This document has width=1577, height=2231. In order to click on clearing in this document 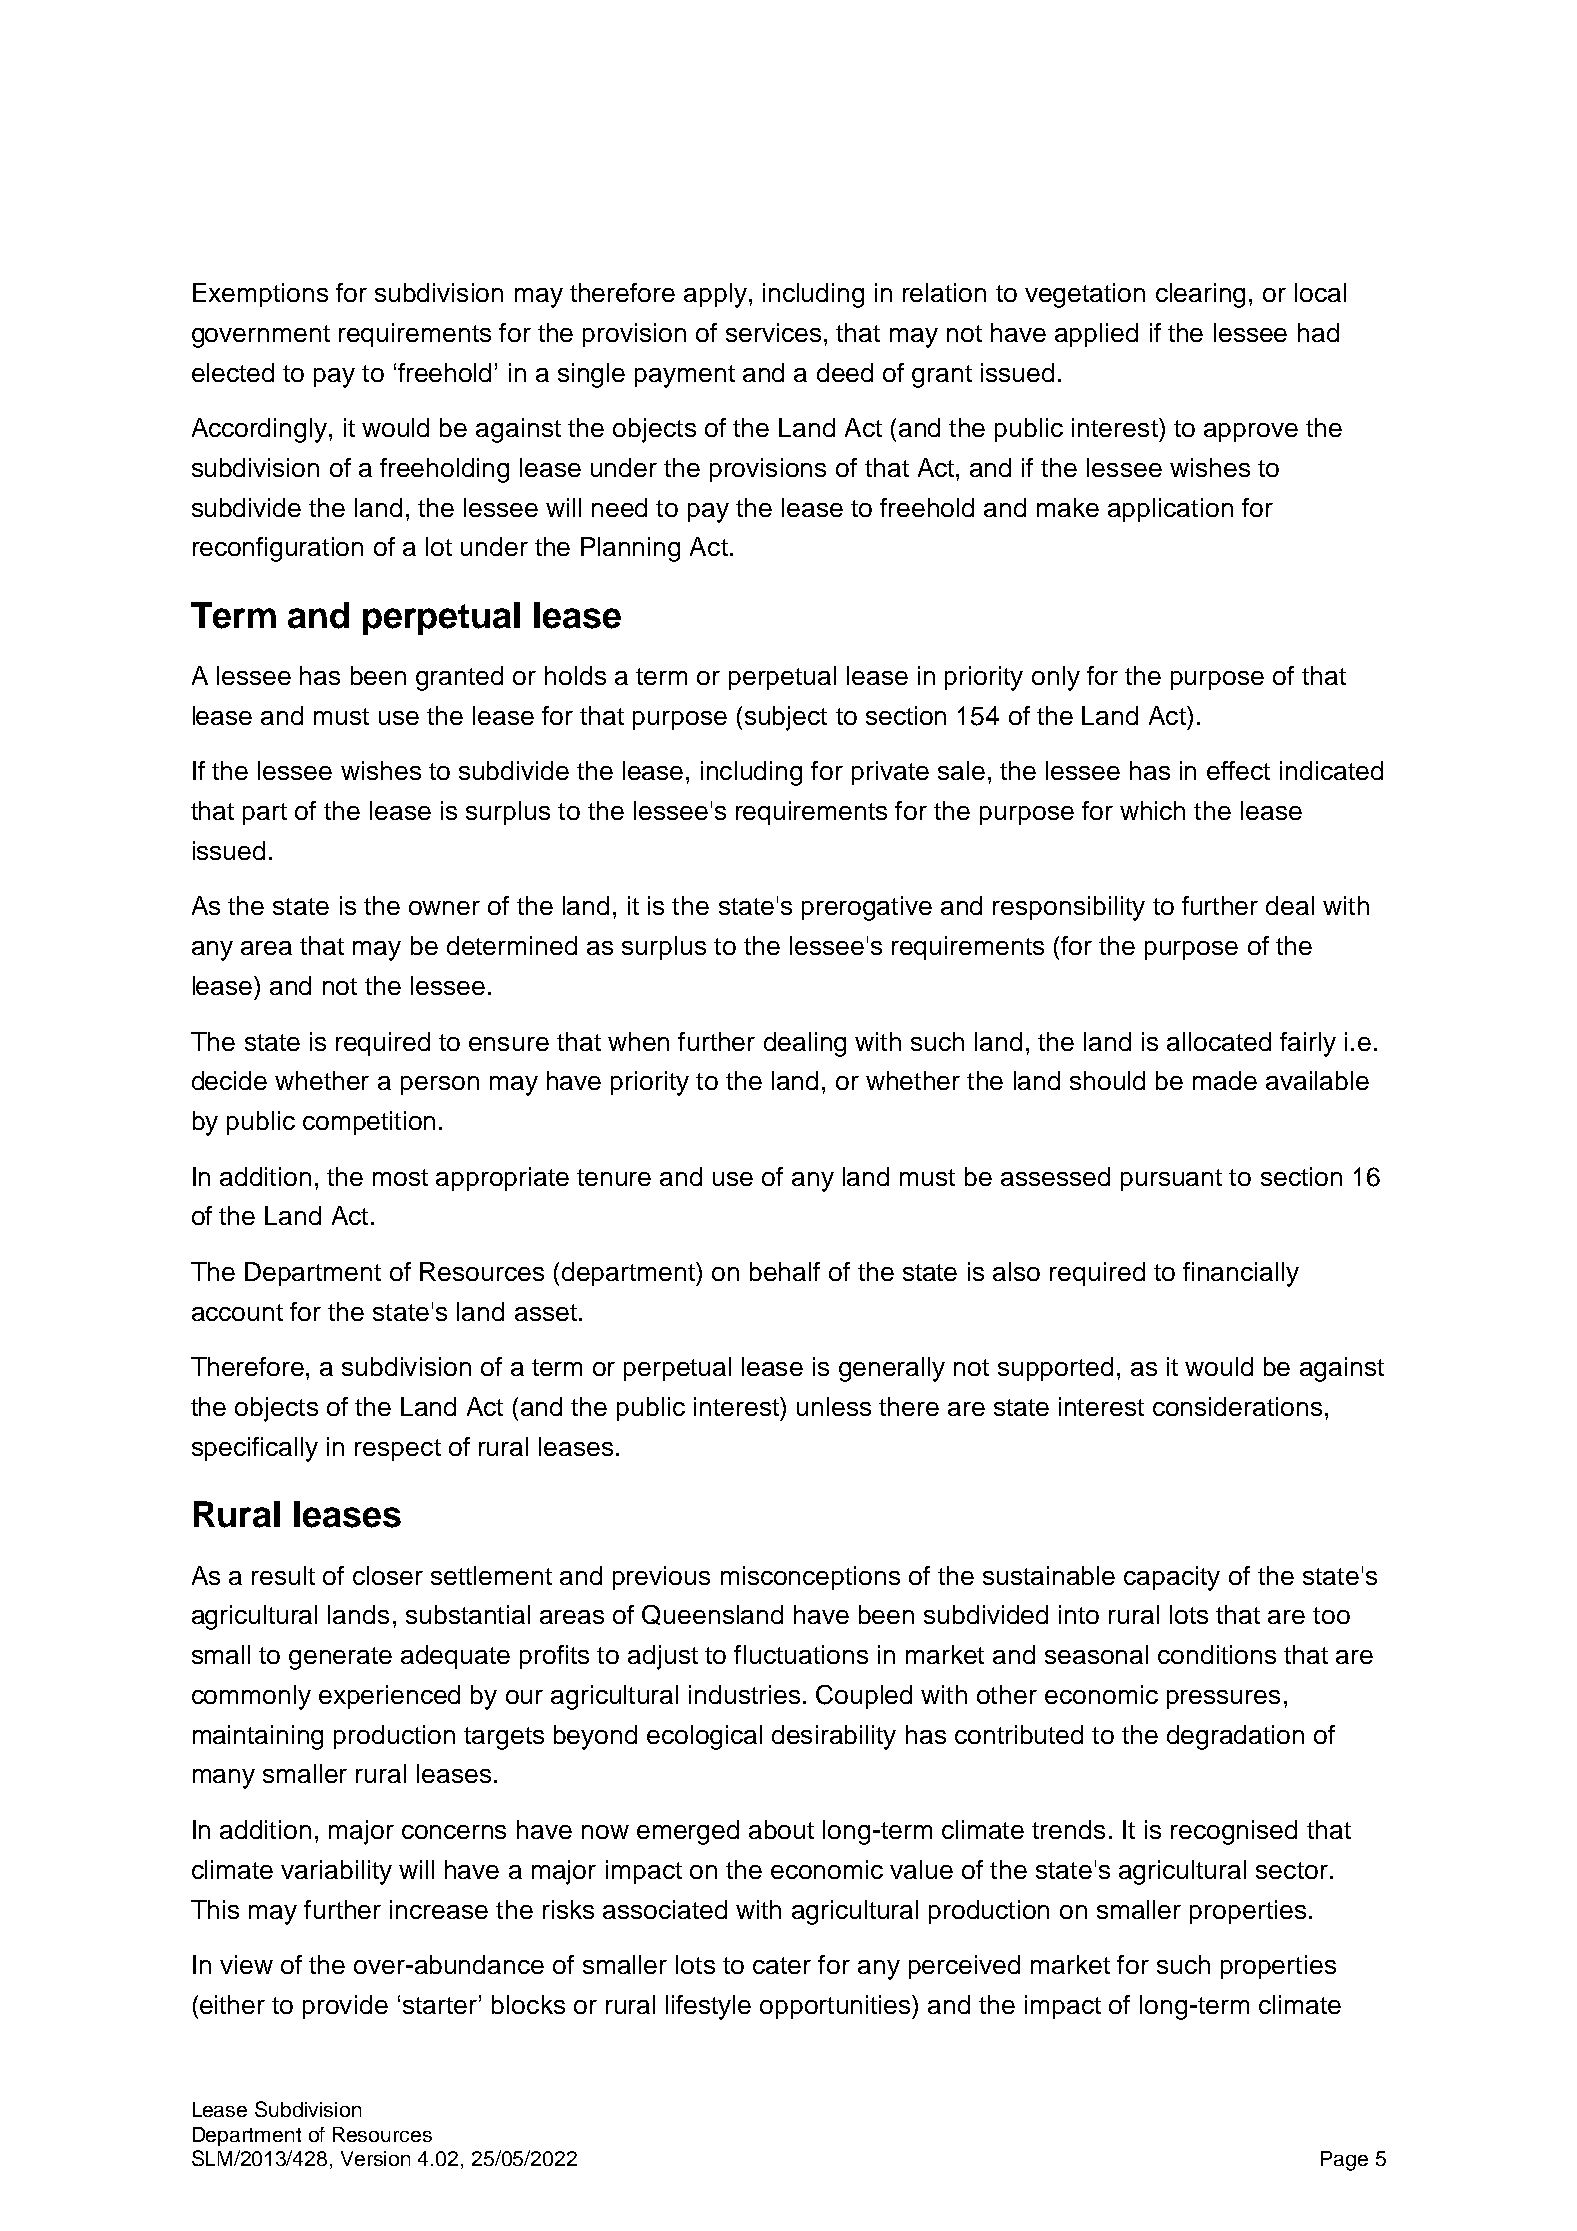, I will do `click(1200, 295)`.
